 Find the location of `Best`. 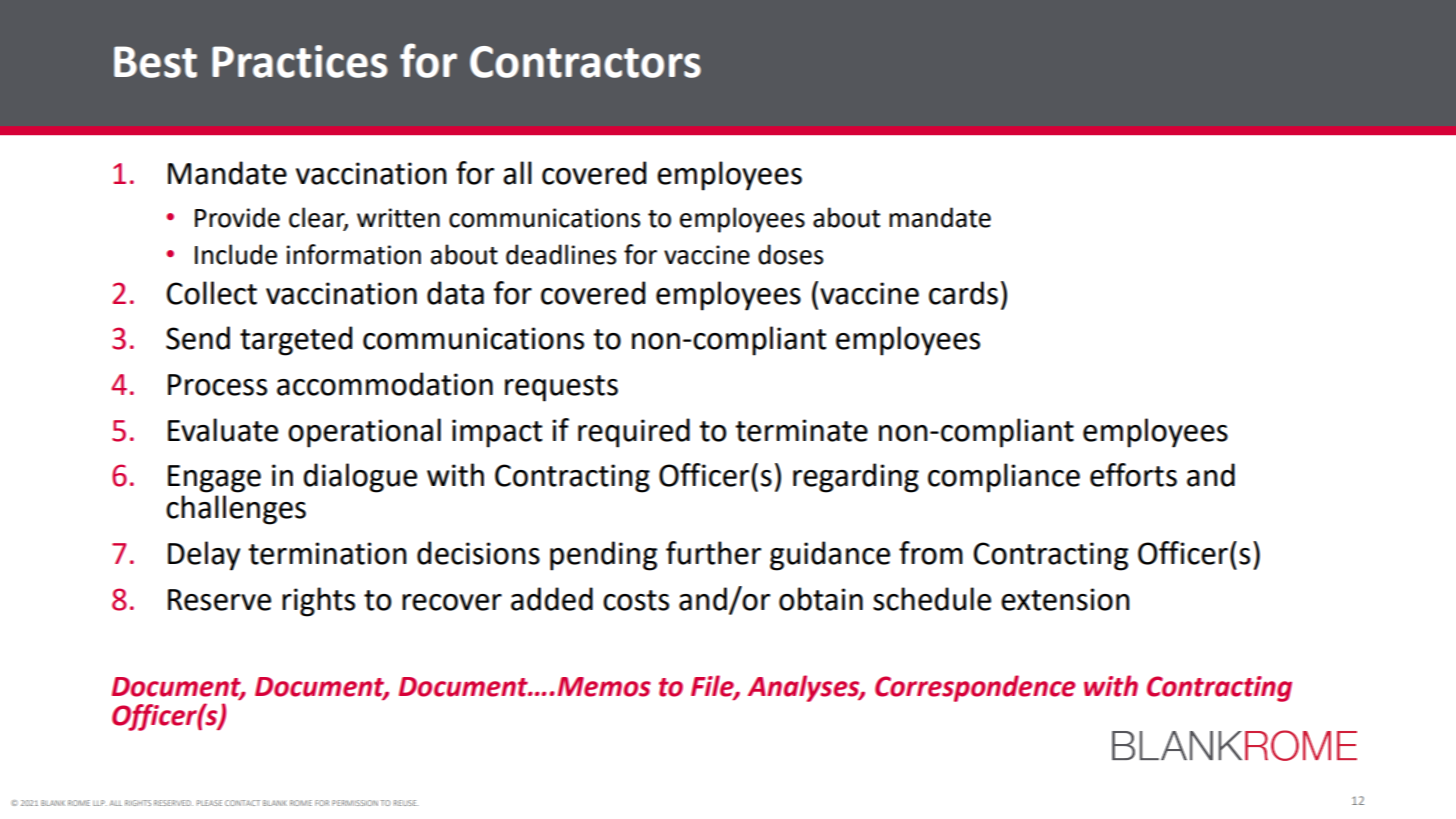

Best is located at coordinates (155, 62).
